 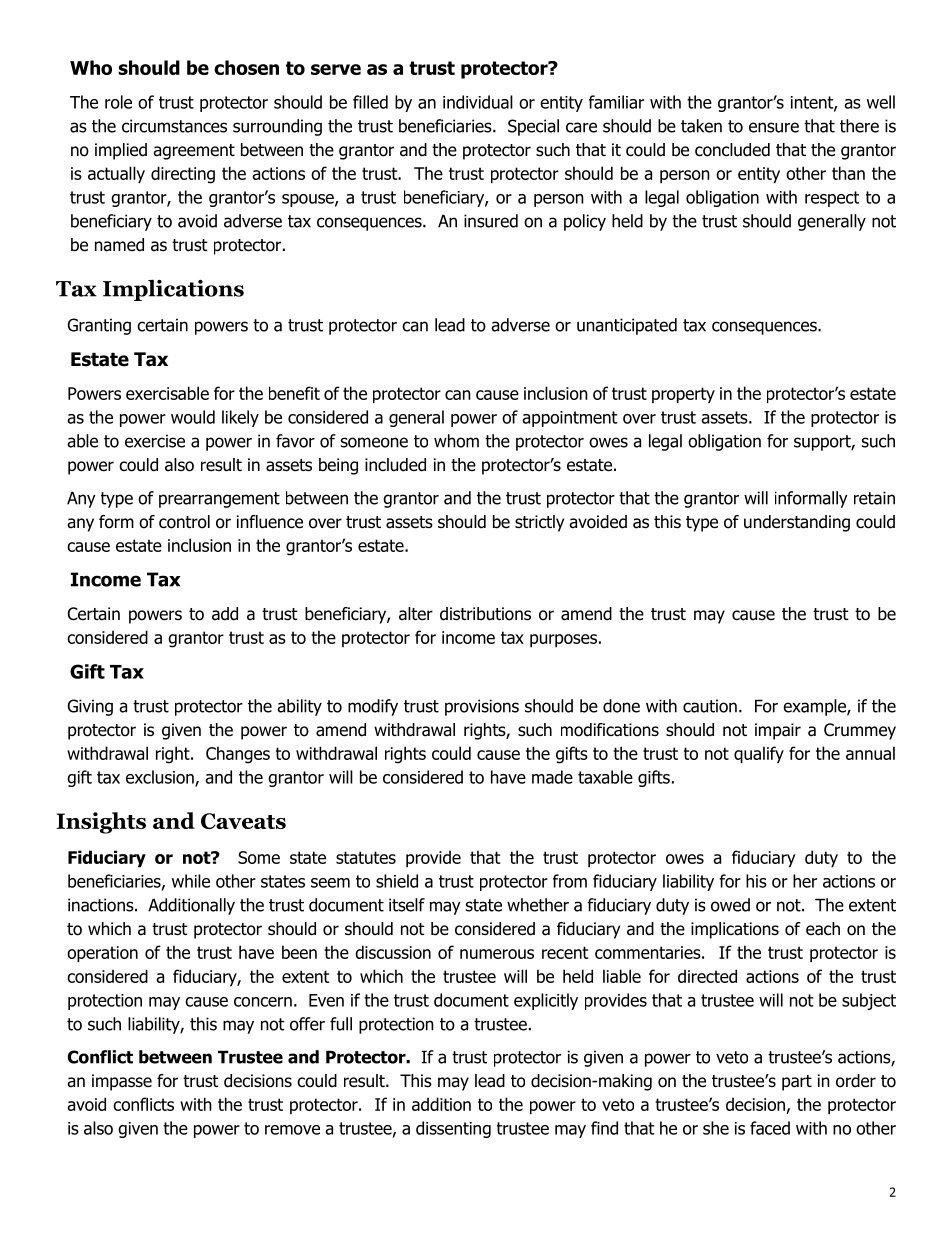 What do you see at coordinates (683, 395) in the document?
I see `property` at bounding box center [683, 395].
